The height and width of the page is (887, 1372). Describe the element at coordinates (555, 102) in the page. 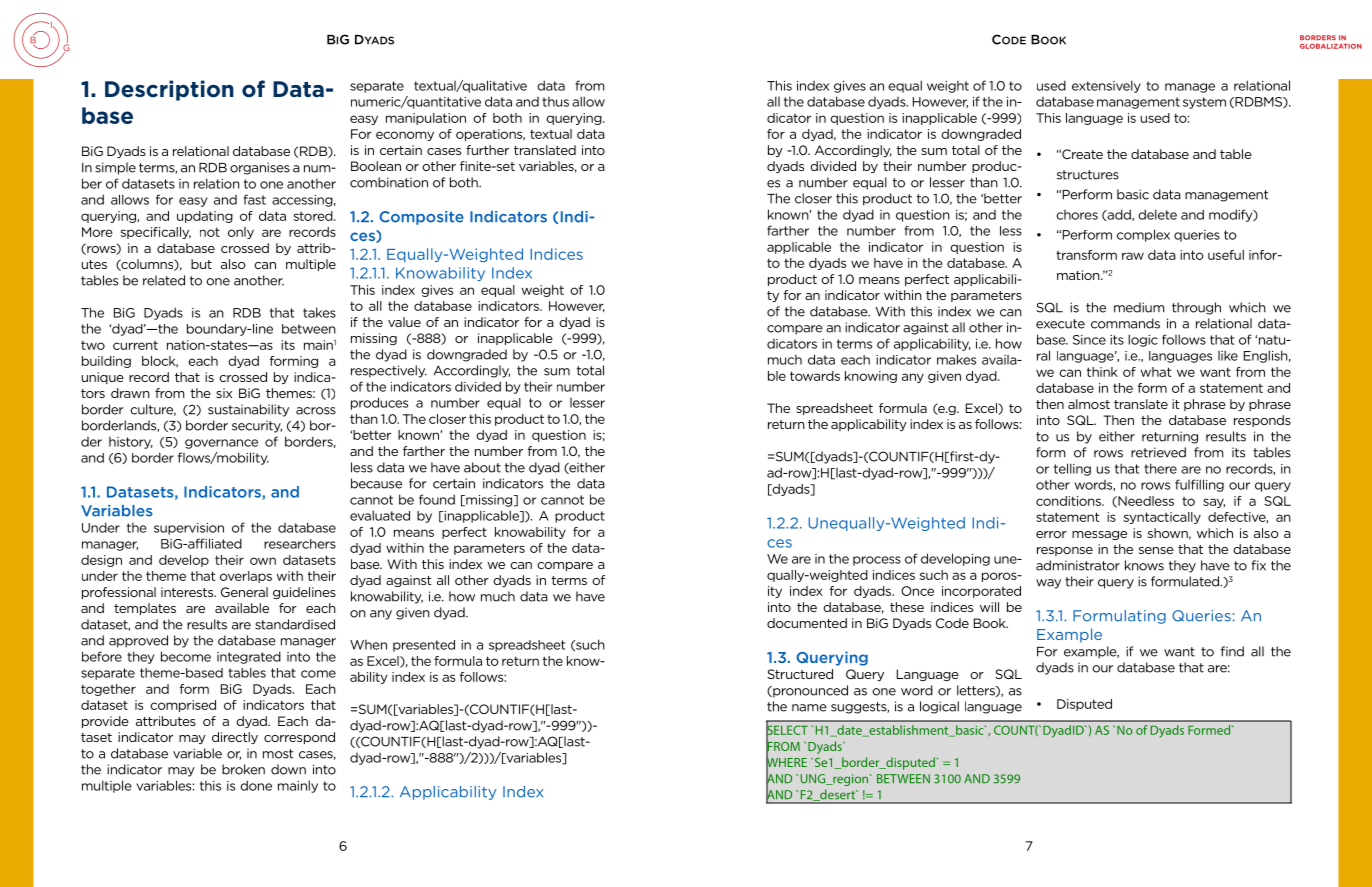

I see `thus` at that location.
